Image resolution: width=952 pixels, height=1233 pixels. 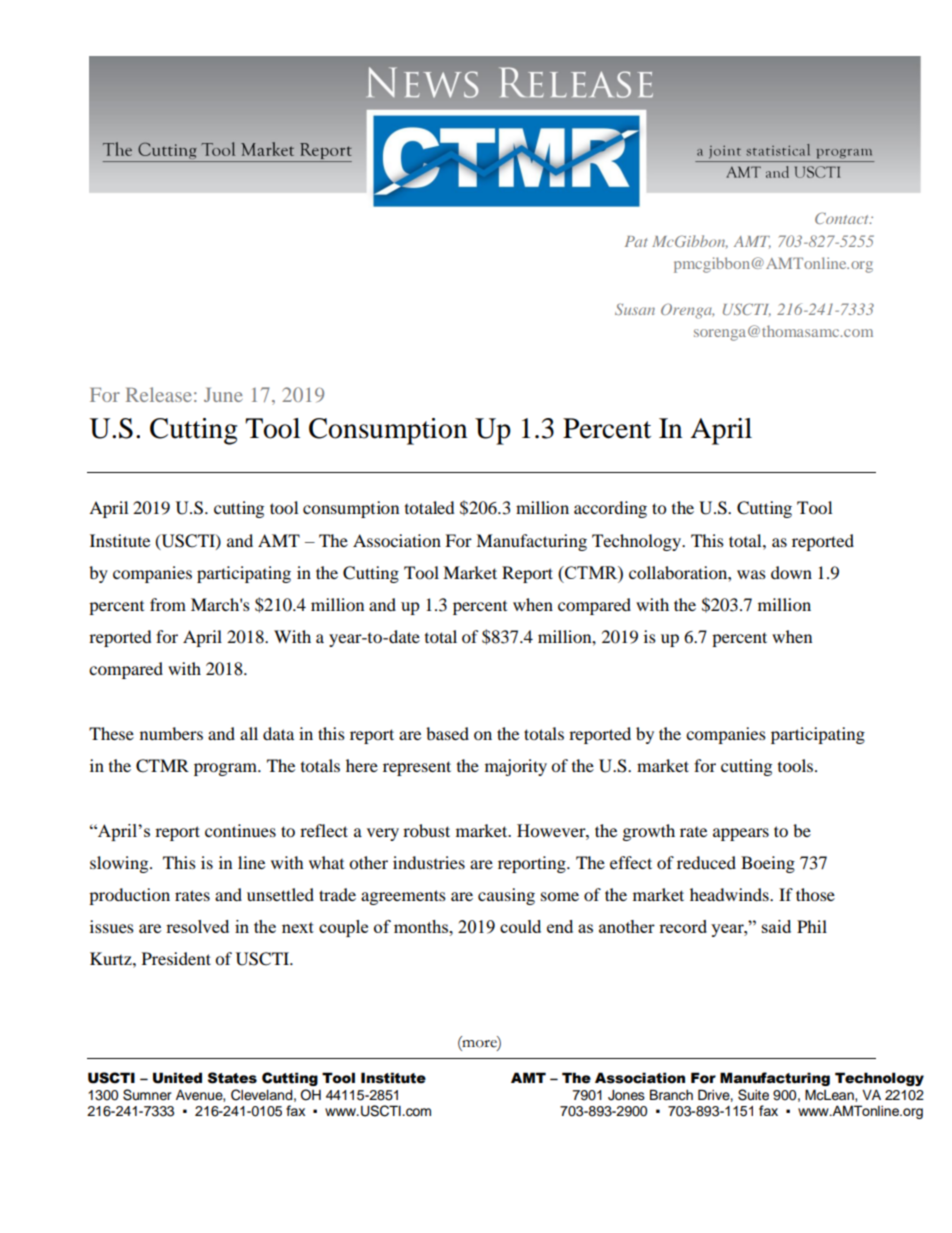 I want to click on Susan, so click(x=635, y=309).
